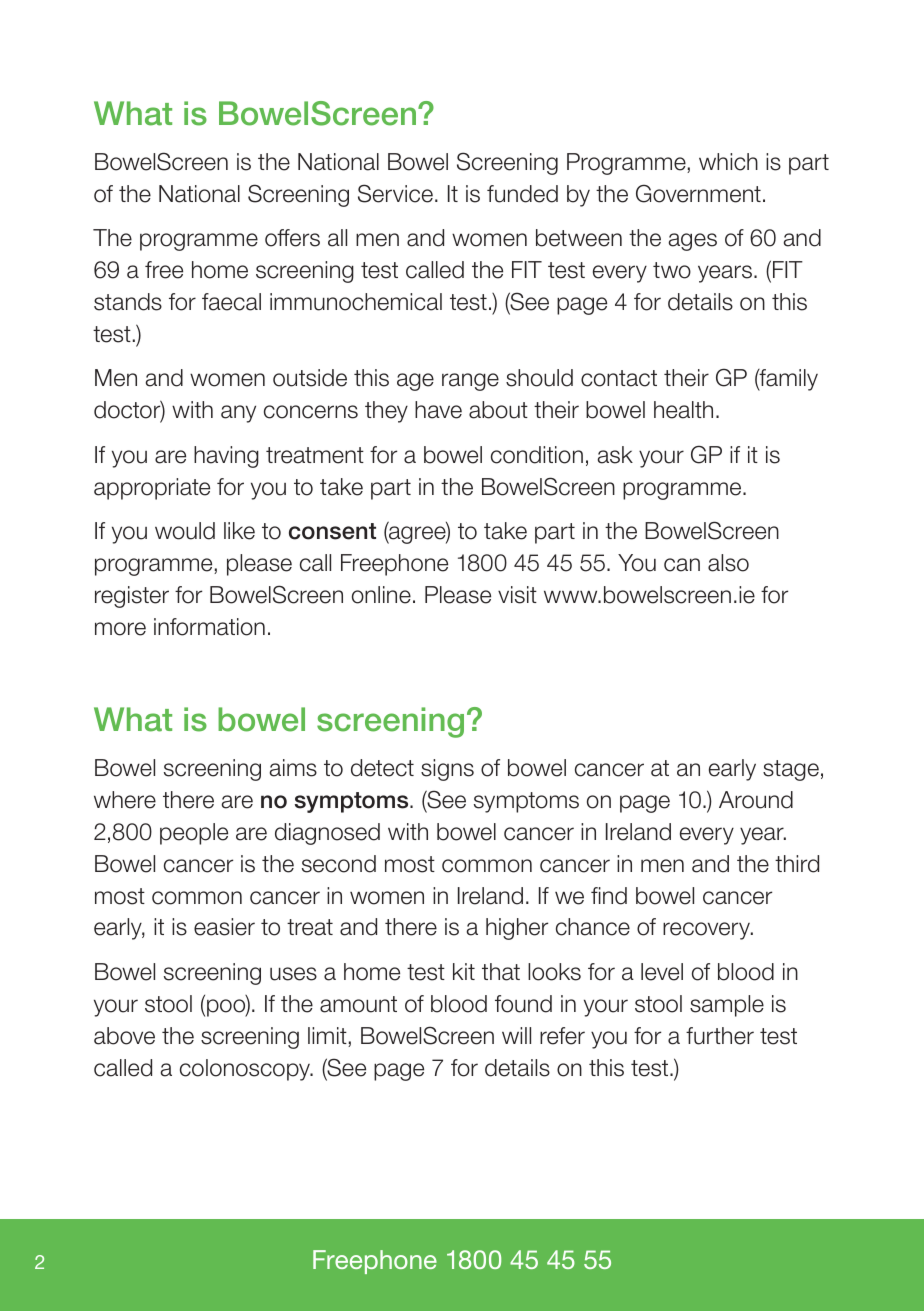  What do you see at coordinates (728, 563) in the screenshot?
I see `also` at bounding box center [728, 563].
